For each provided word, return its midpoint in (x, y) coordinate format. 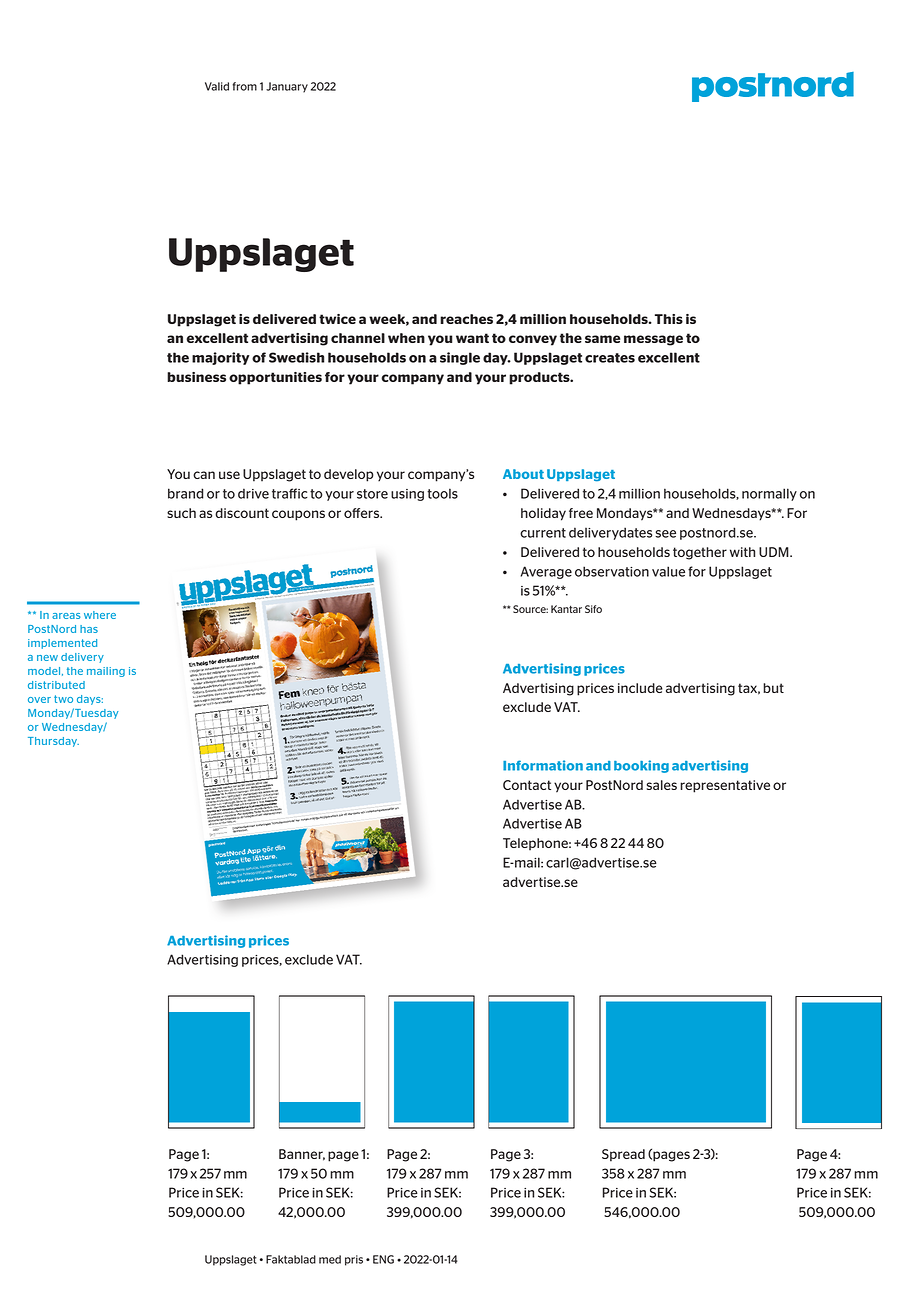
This (669, 319)
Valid (217, 86)
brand (186, 493)
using (407, 495)
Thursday (53, 742)
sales (662, 785)
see (665, 534)
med (330, 1259)
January (287, 87)
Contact (527, 785)
